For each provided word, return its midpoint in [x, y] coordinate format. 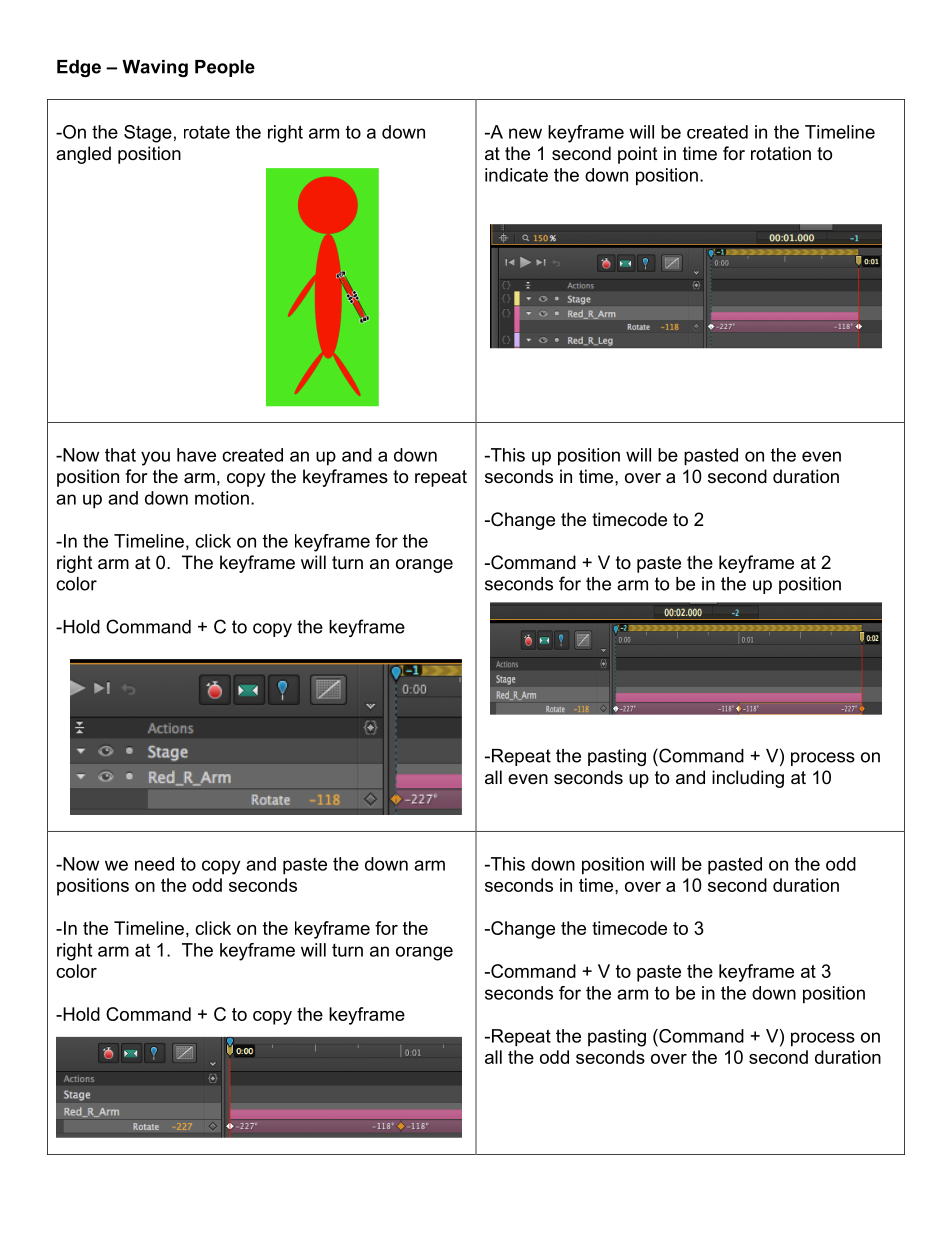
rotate [207, 132]
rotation [781, 153]
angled [83, 155]
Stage [148, 134]
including [748, 779]
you [155, 458]
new [525, 133]
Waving [155, 68]
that [120, 455]
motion [222, 498]
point [638, 155]
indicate [516, 175]
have [196, 455]
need [154, 864]
